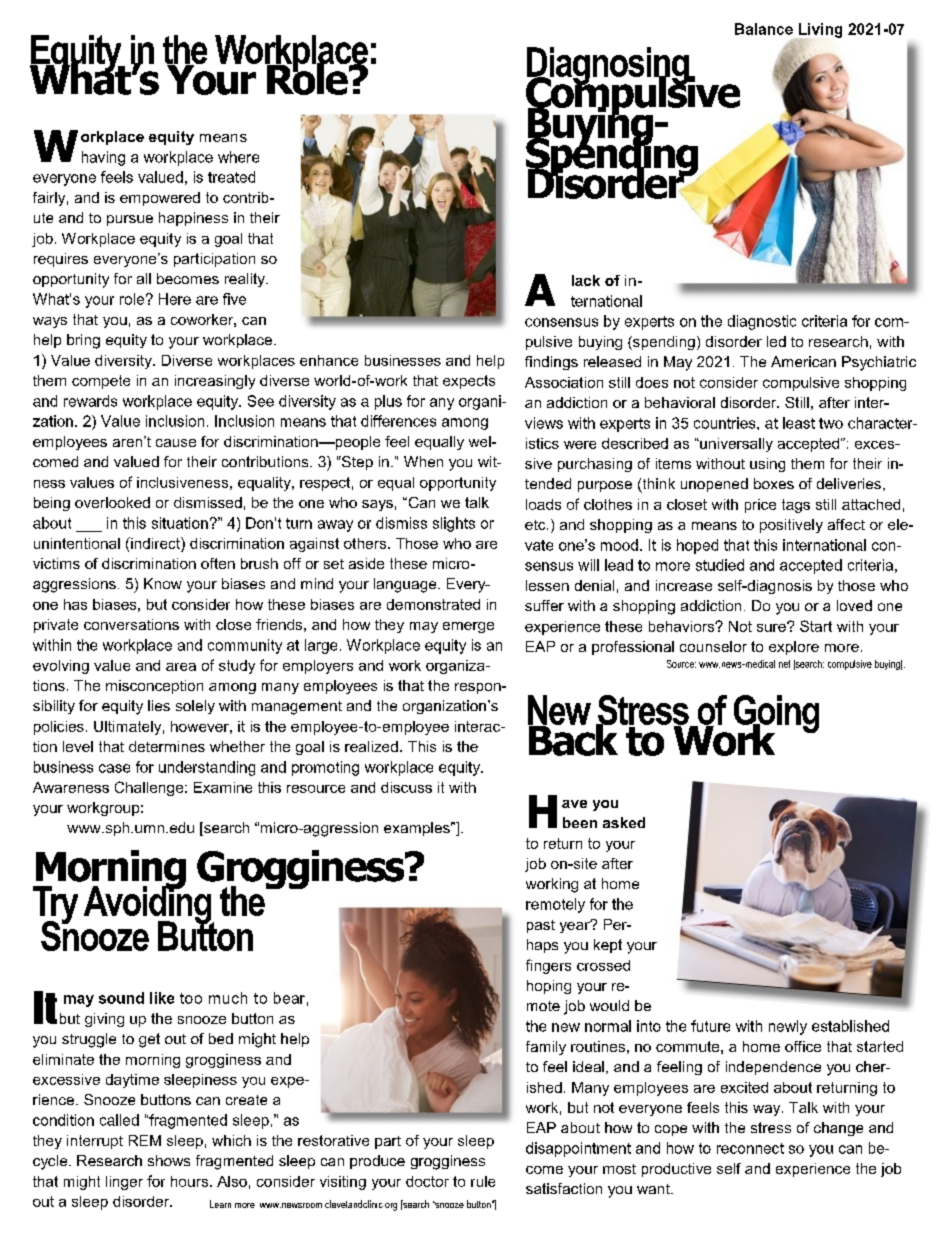 Image resolution: width=952 pixels, height=1233 pixels. I want to click on shows, so click(169, 1160).
